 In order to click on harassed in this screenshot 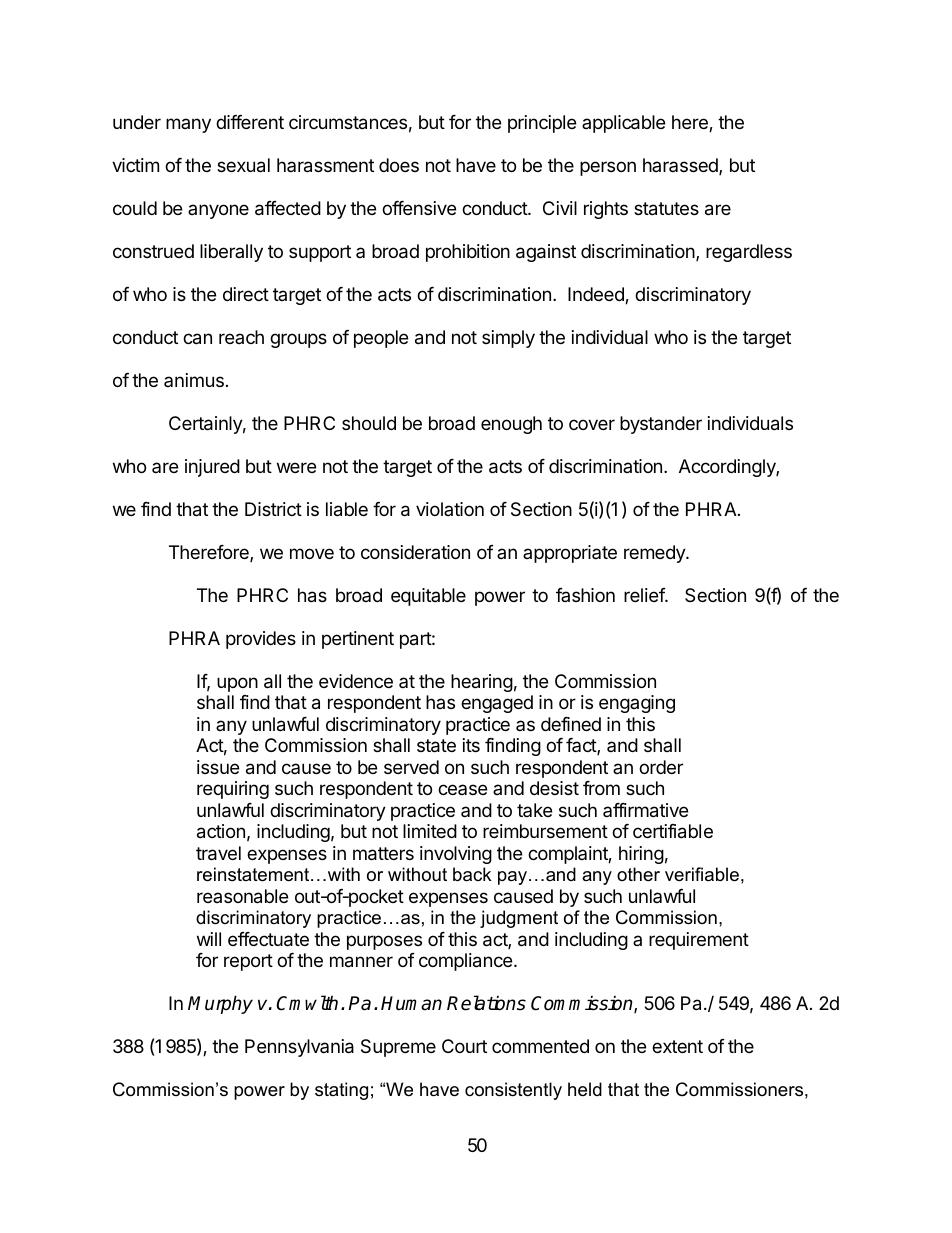, I will do `click(681, 166)`.
